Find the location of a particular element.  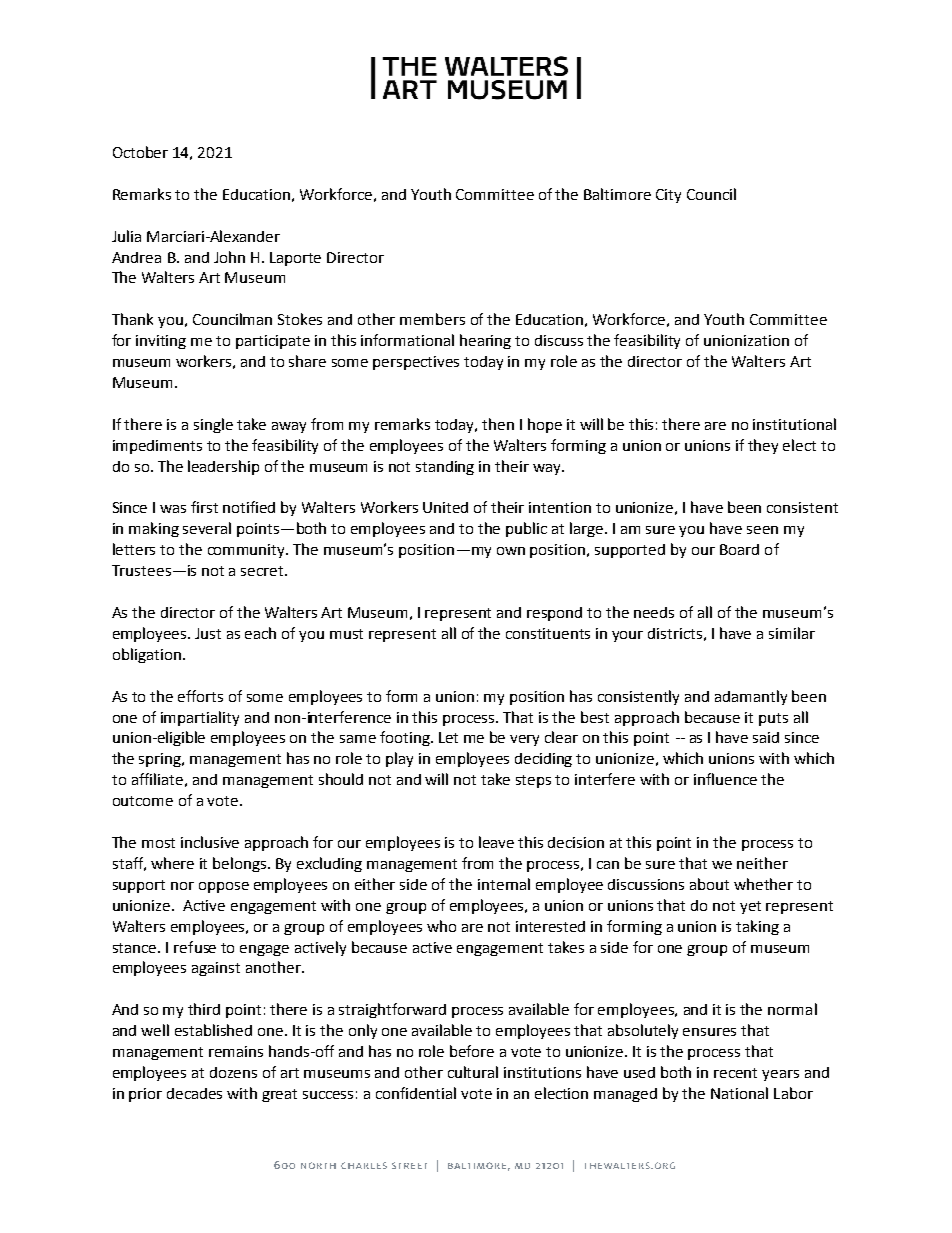

affiliate is located at coordinates (157, 779).
